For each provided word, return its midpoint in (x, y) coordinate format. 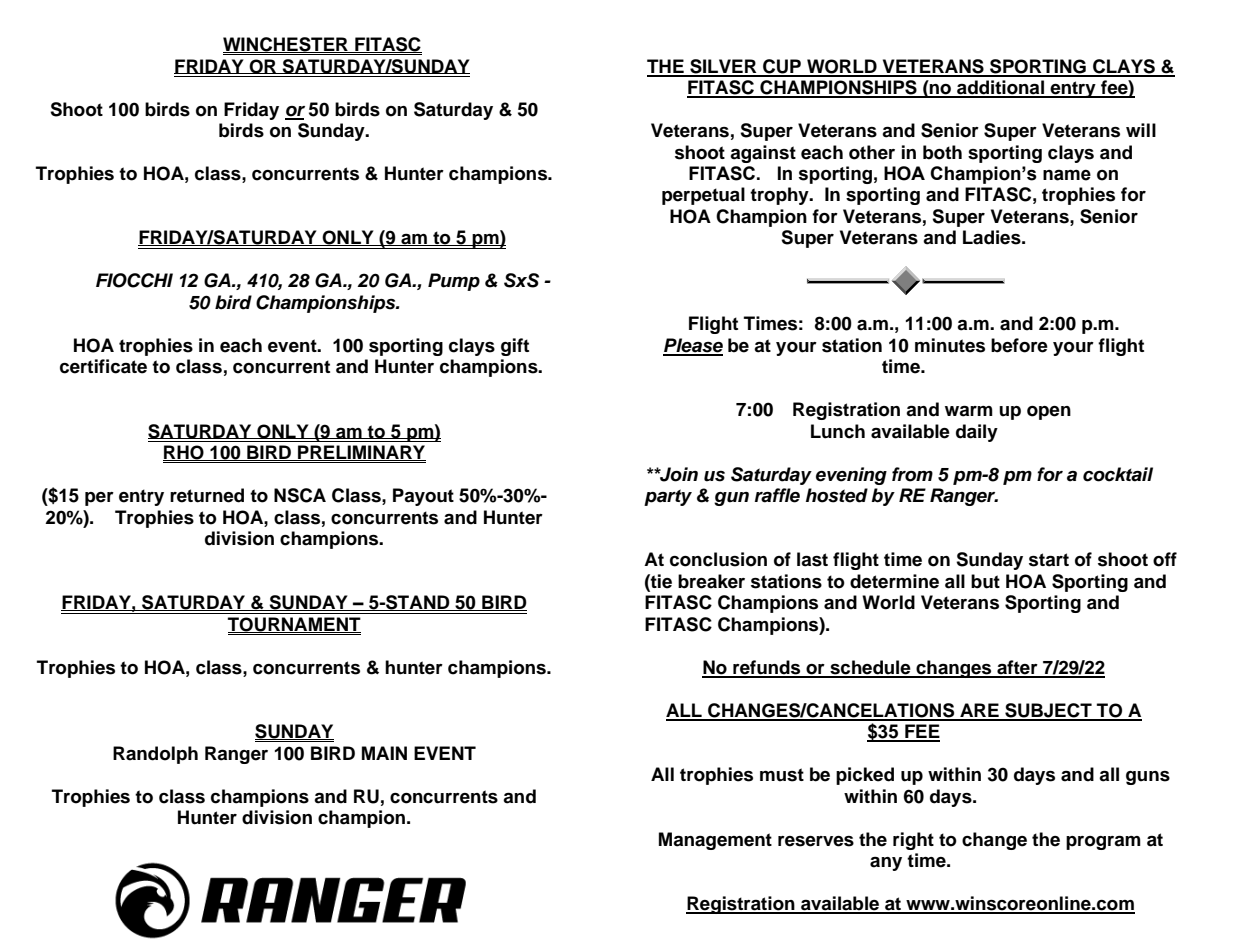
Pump (454, 282)
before (1019, 345)
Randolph (155, 755)
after (1017, 668)
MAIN (384, 753)
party (668, 497)
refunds (767, 668)
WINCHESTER (286, 45)
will (1141, 130)
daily (977, 433)
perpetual (703, 196)
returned (207, 495)
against (763, 154)
